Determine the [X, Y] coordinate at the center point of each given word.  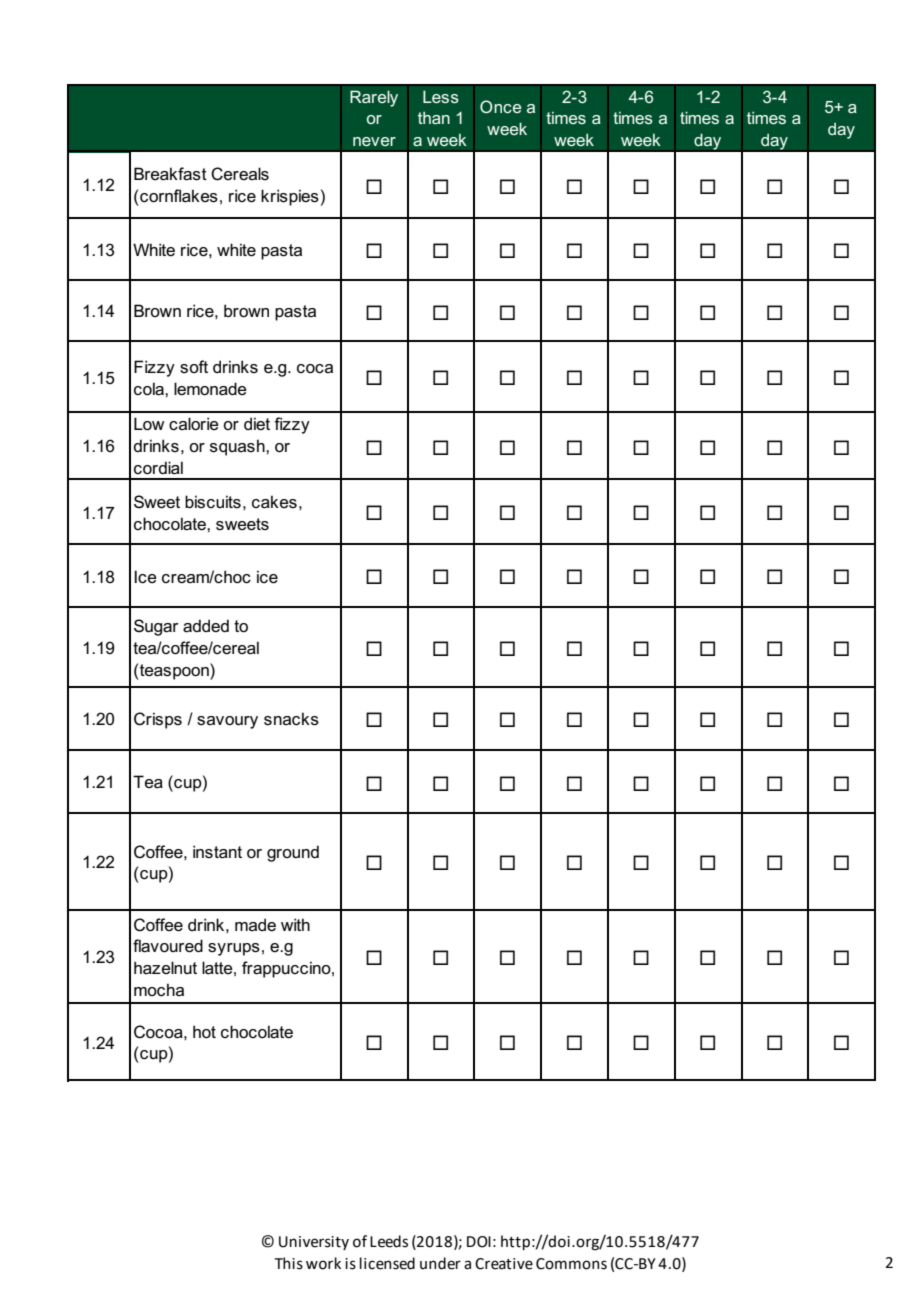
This [289, 1263]
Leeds [389, 1241]
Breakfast [170, 174]
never [374, 141]
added [206, 626]
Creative [504, 1264]
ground [293, 853]
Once [500, 106]
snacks [291, 719]
